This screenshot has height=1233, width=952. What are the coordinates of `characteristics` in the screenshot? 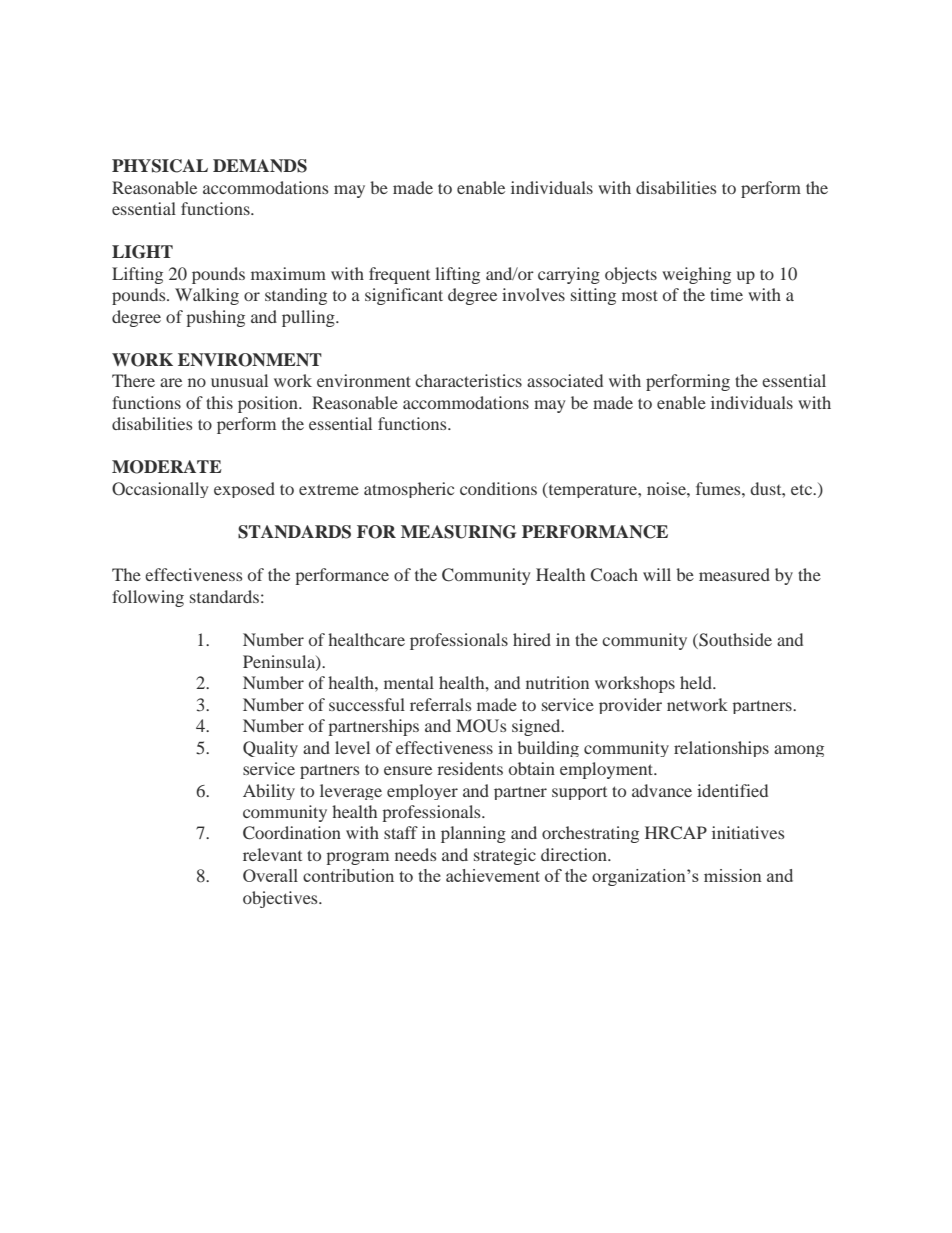 It's located at (468, 380).
